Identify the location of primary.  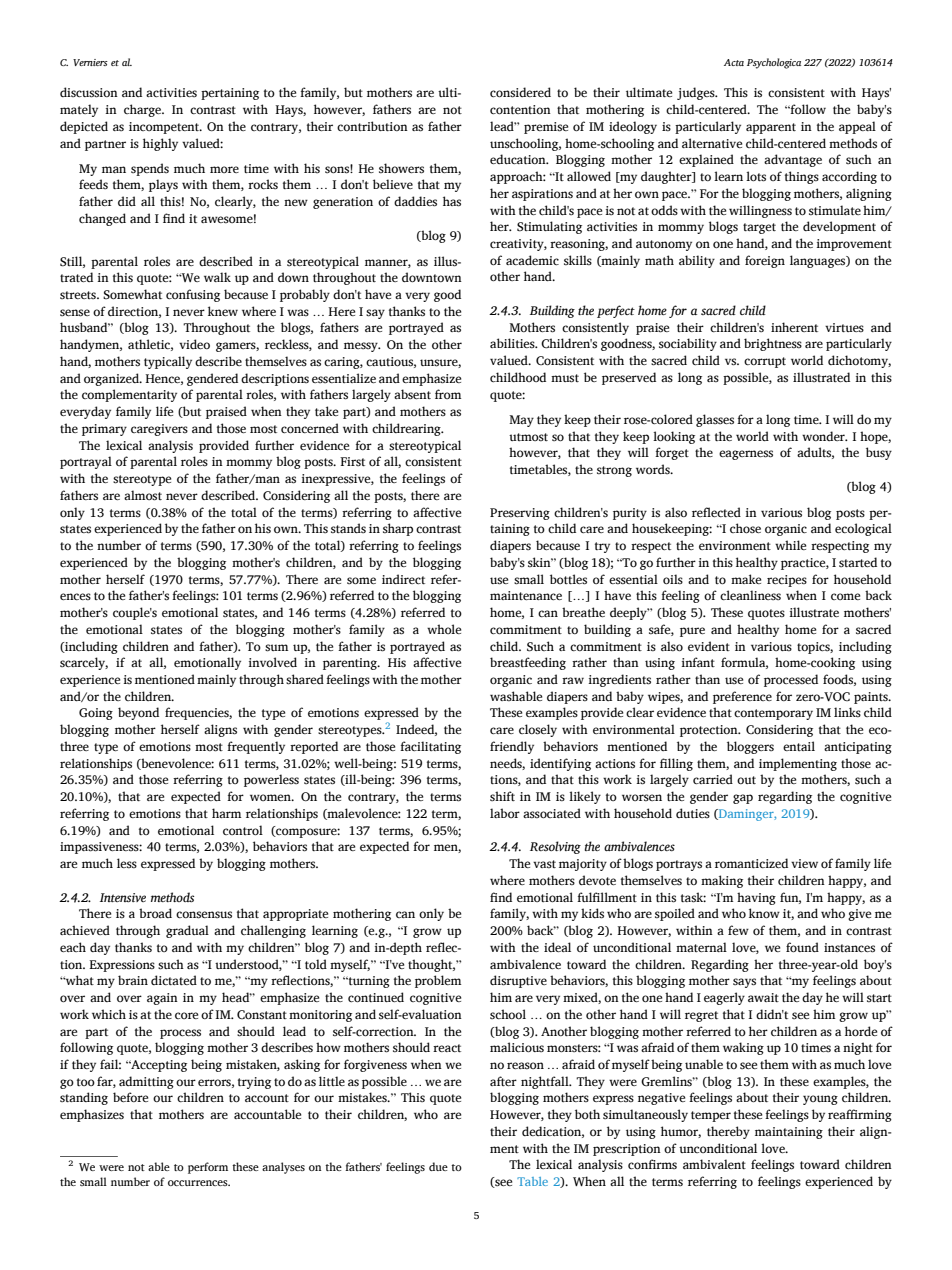
(104, 430).
